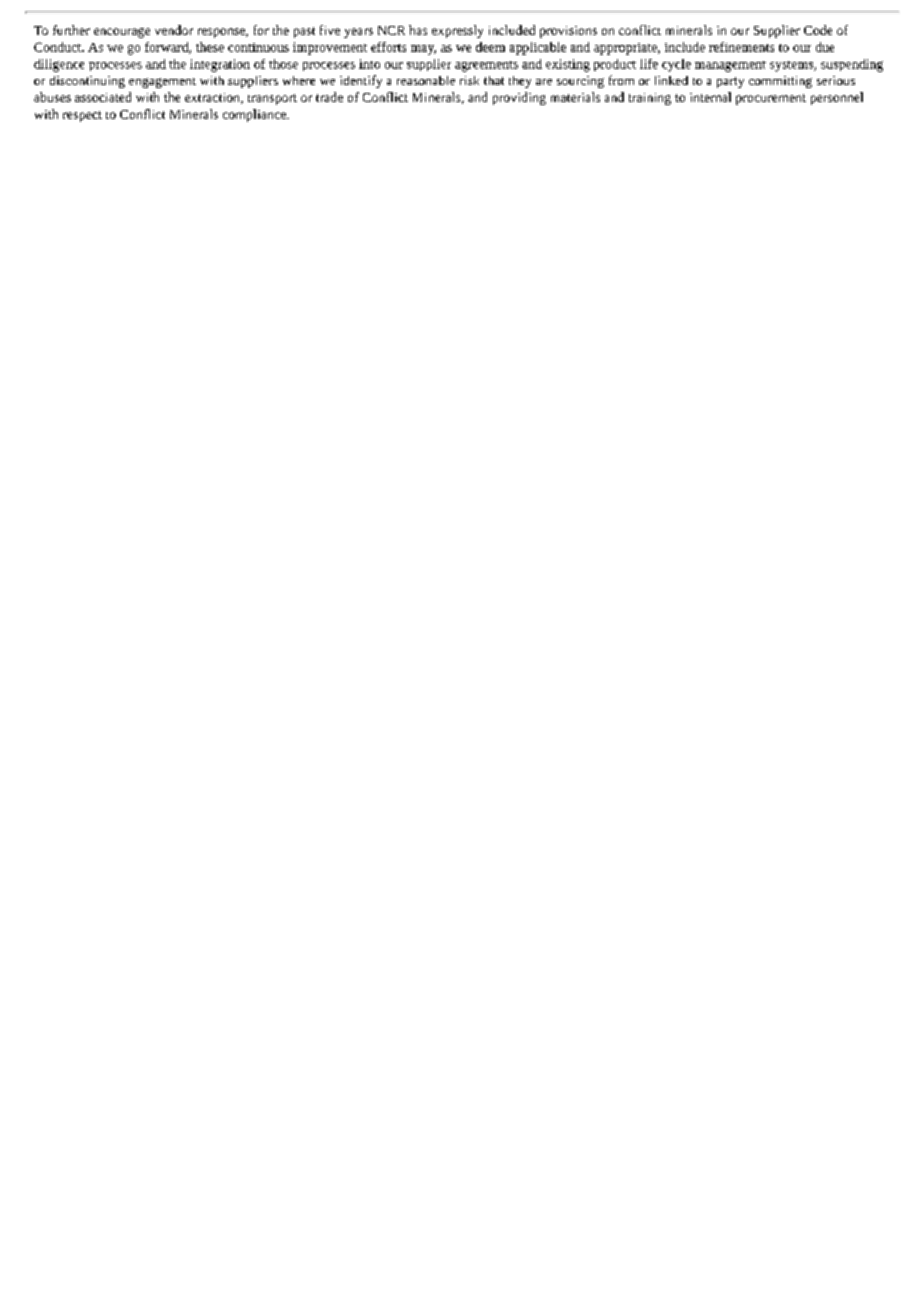  What do you see at coordinates (82, 116) in the image?
I see `respect` at bounding box center [82, 116].
